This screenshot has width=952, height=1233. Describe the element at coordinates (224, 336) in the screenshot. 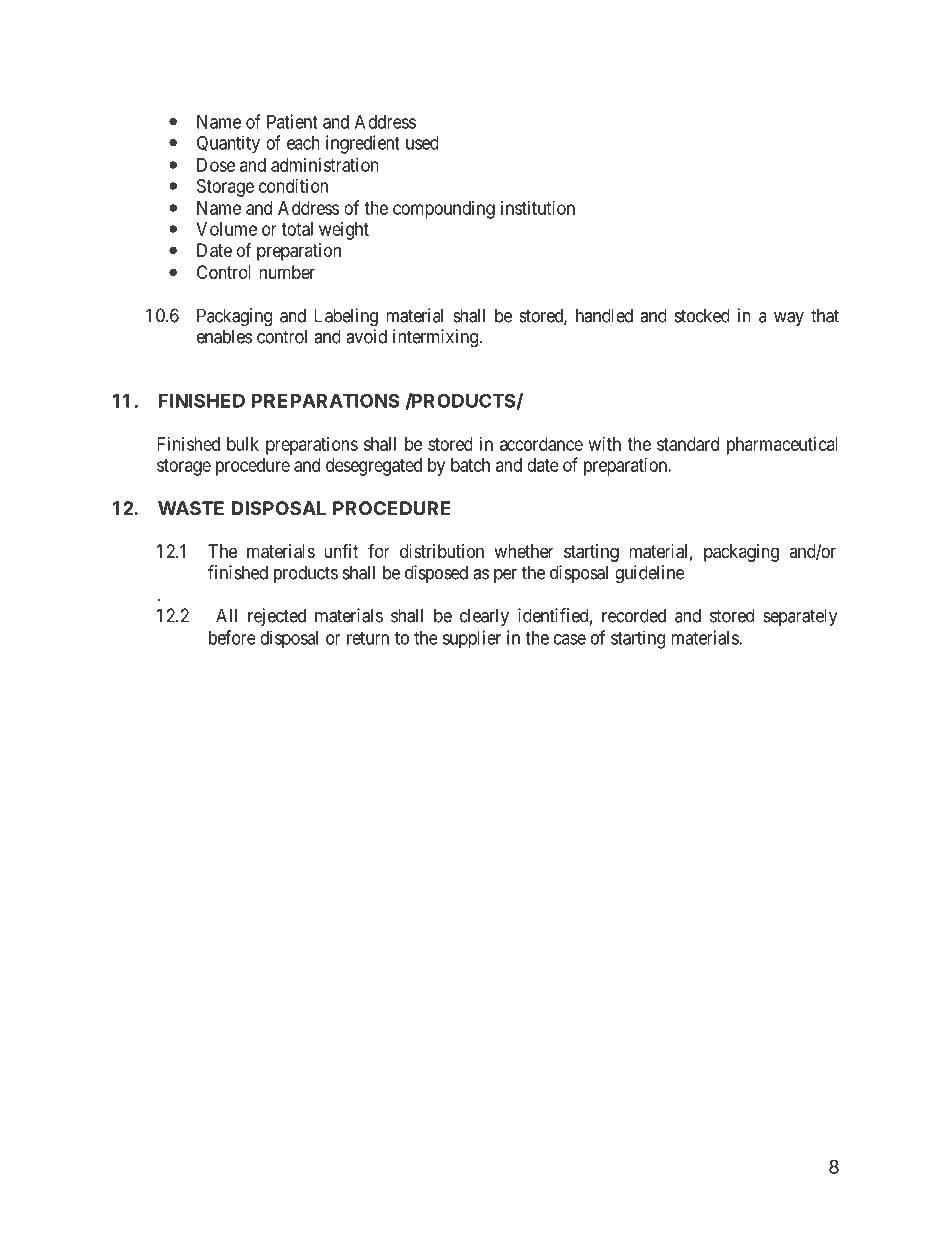

I see `enables` at that location.
